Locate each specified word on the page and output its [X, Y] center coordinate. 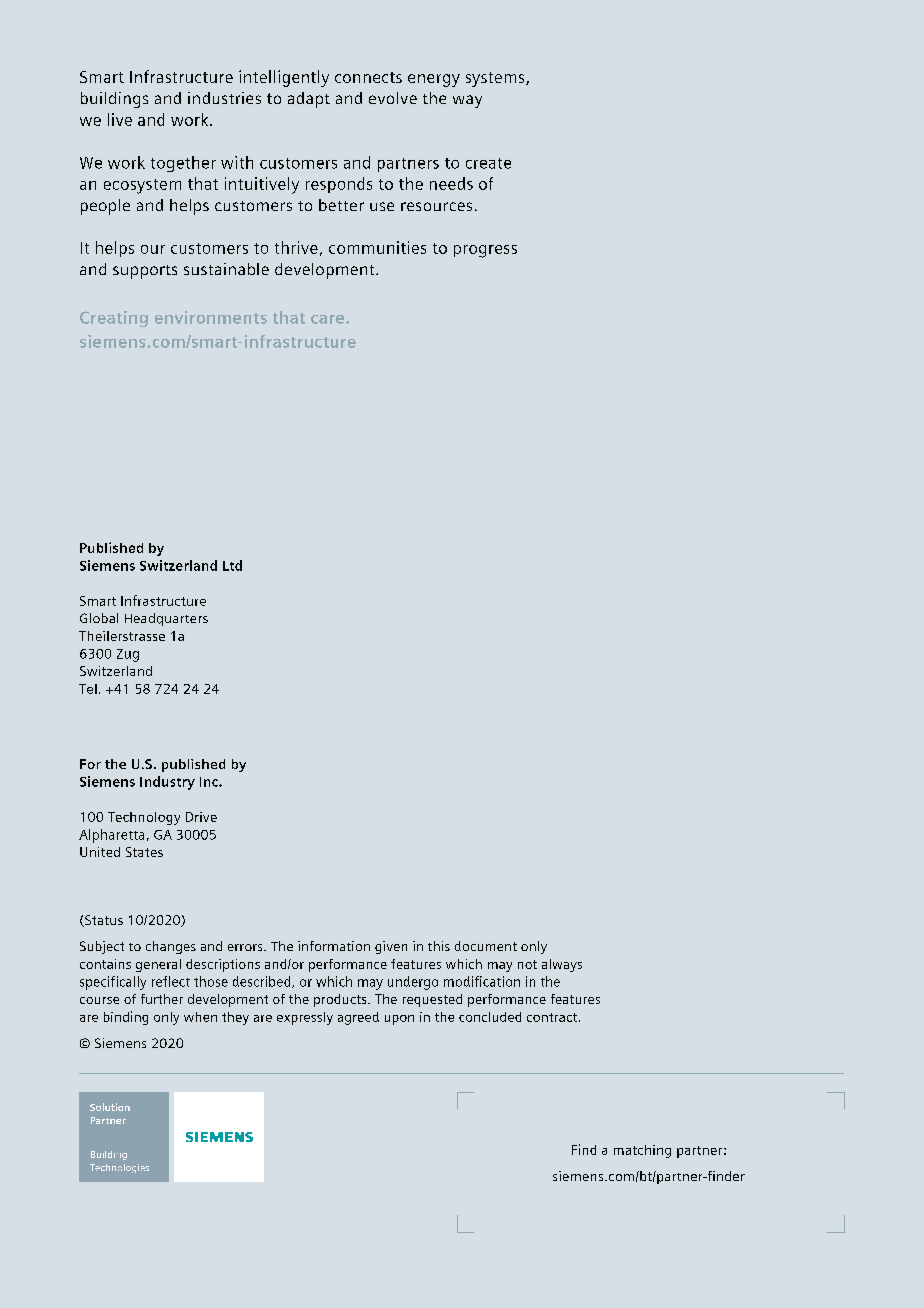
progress [485, 251]
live [120, 119]
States [144, 852]
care [329, 319]
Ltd [232, 565]
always [562, 965]
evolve [393, 98]
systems [496, 79]
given [391, 947]
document [486, 946]
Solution [110, 1107]
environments [211, 317]
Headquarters [166, 619]
